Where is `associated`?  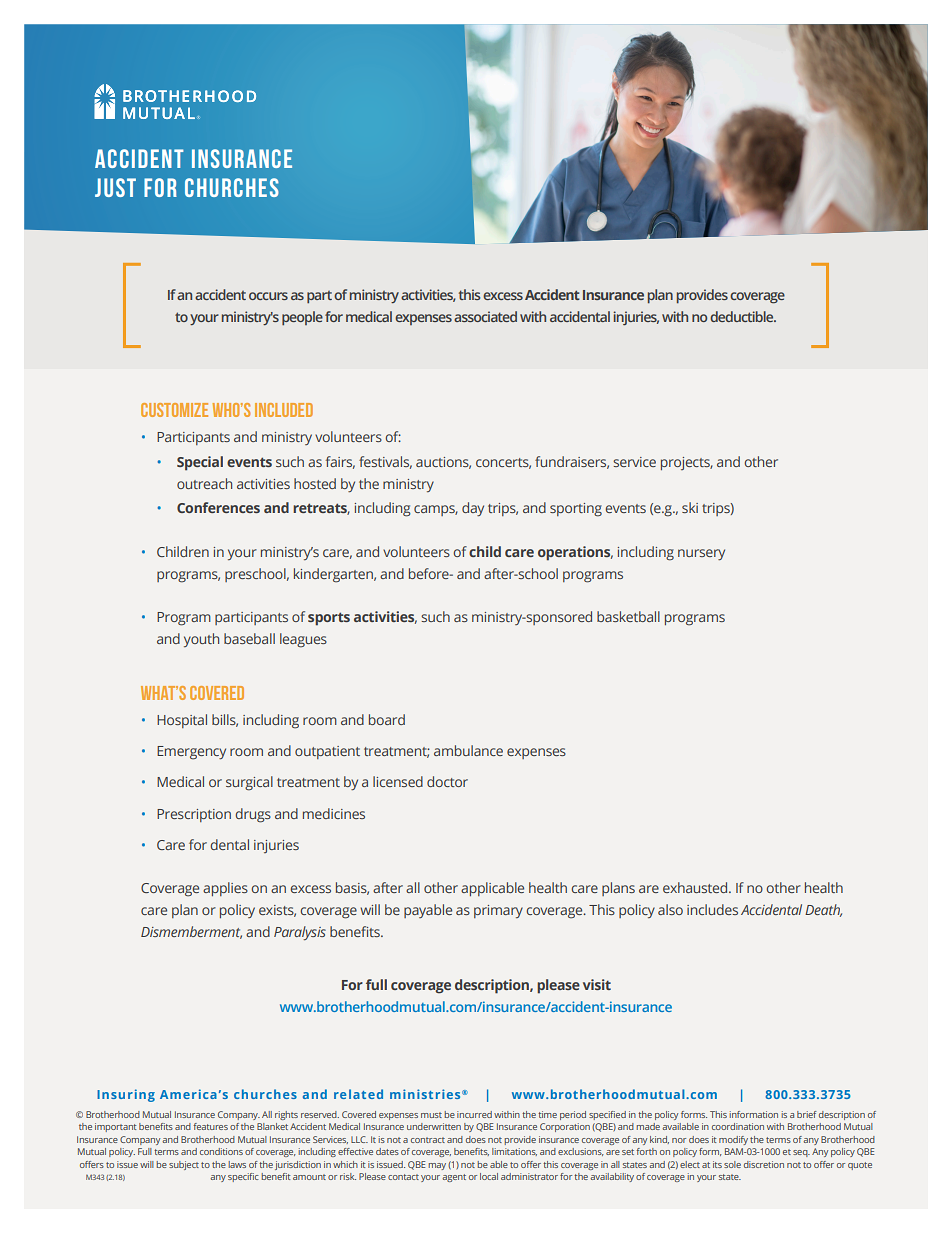
associated is located at coordinates (485, 316).
